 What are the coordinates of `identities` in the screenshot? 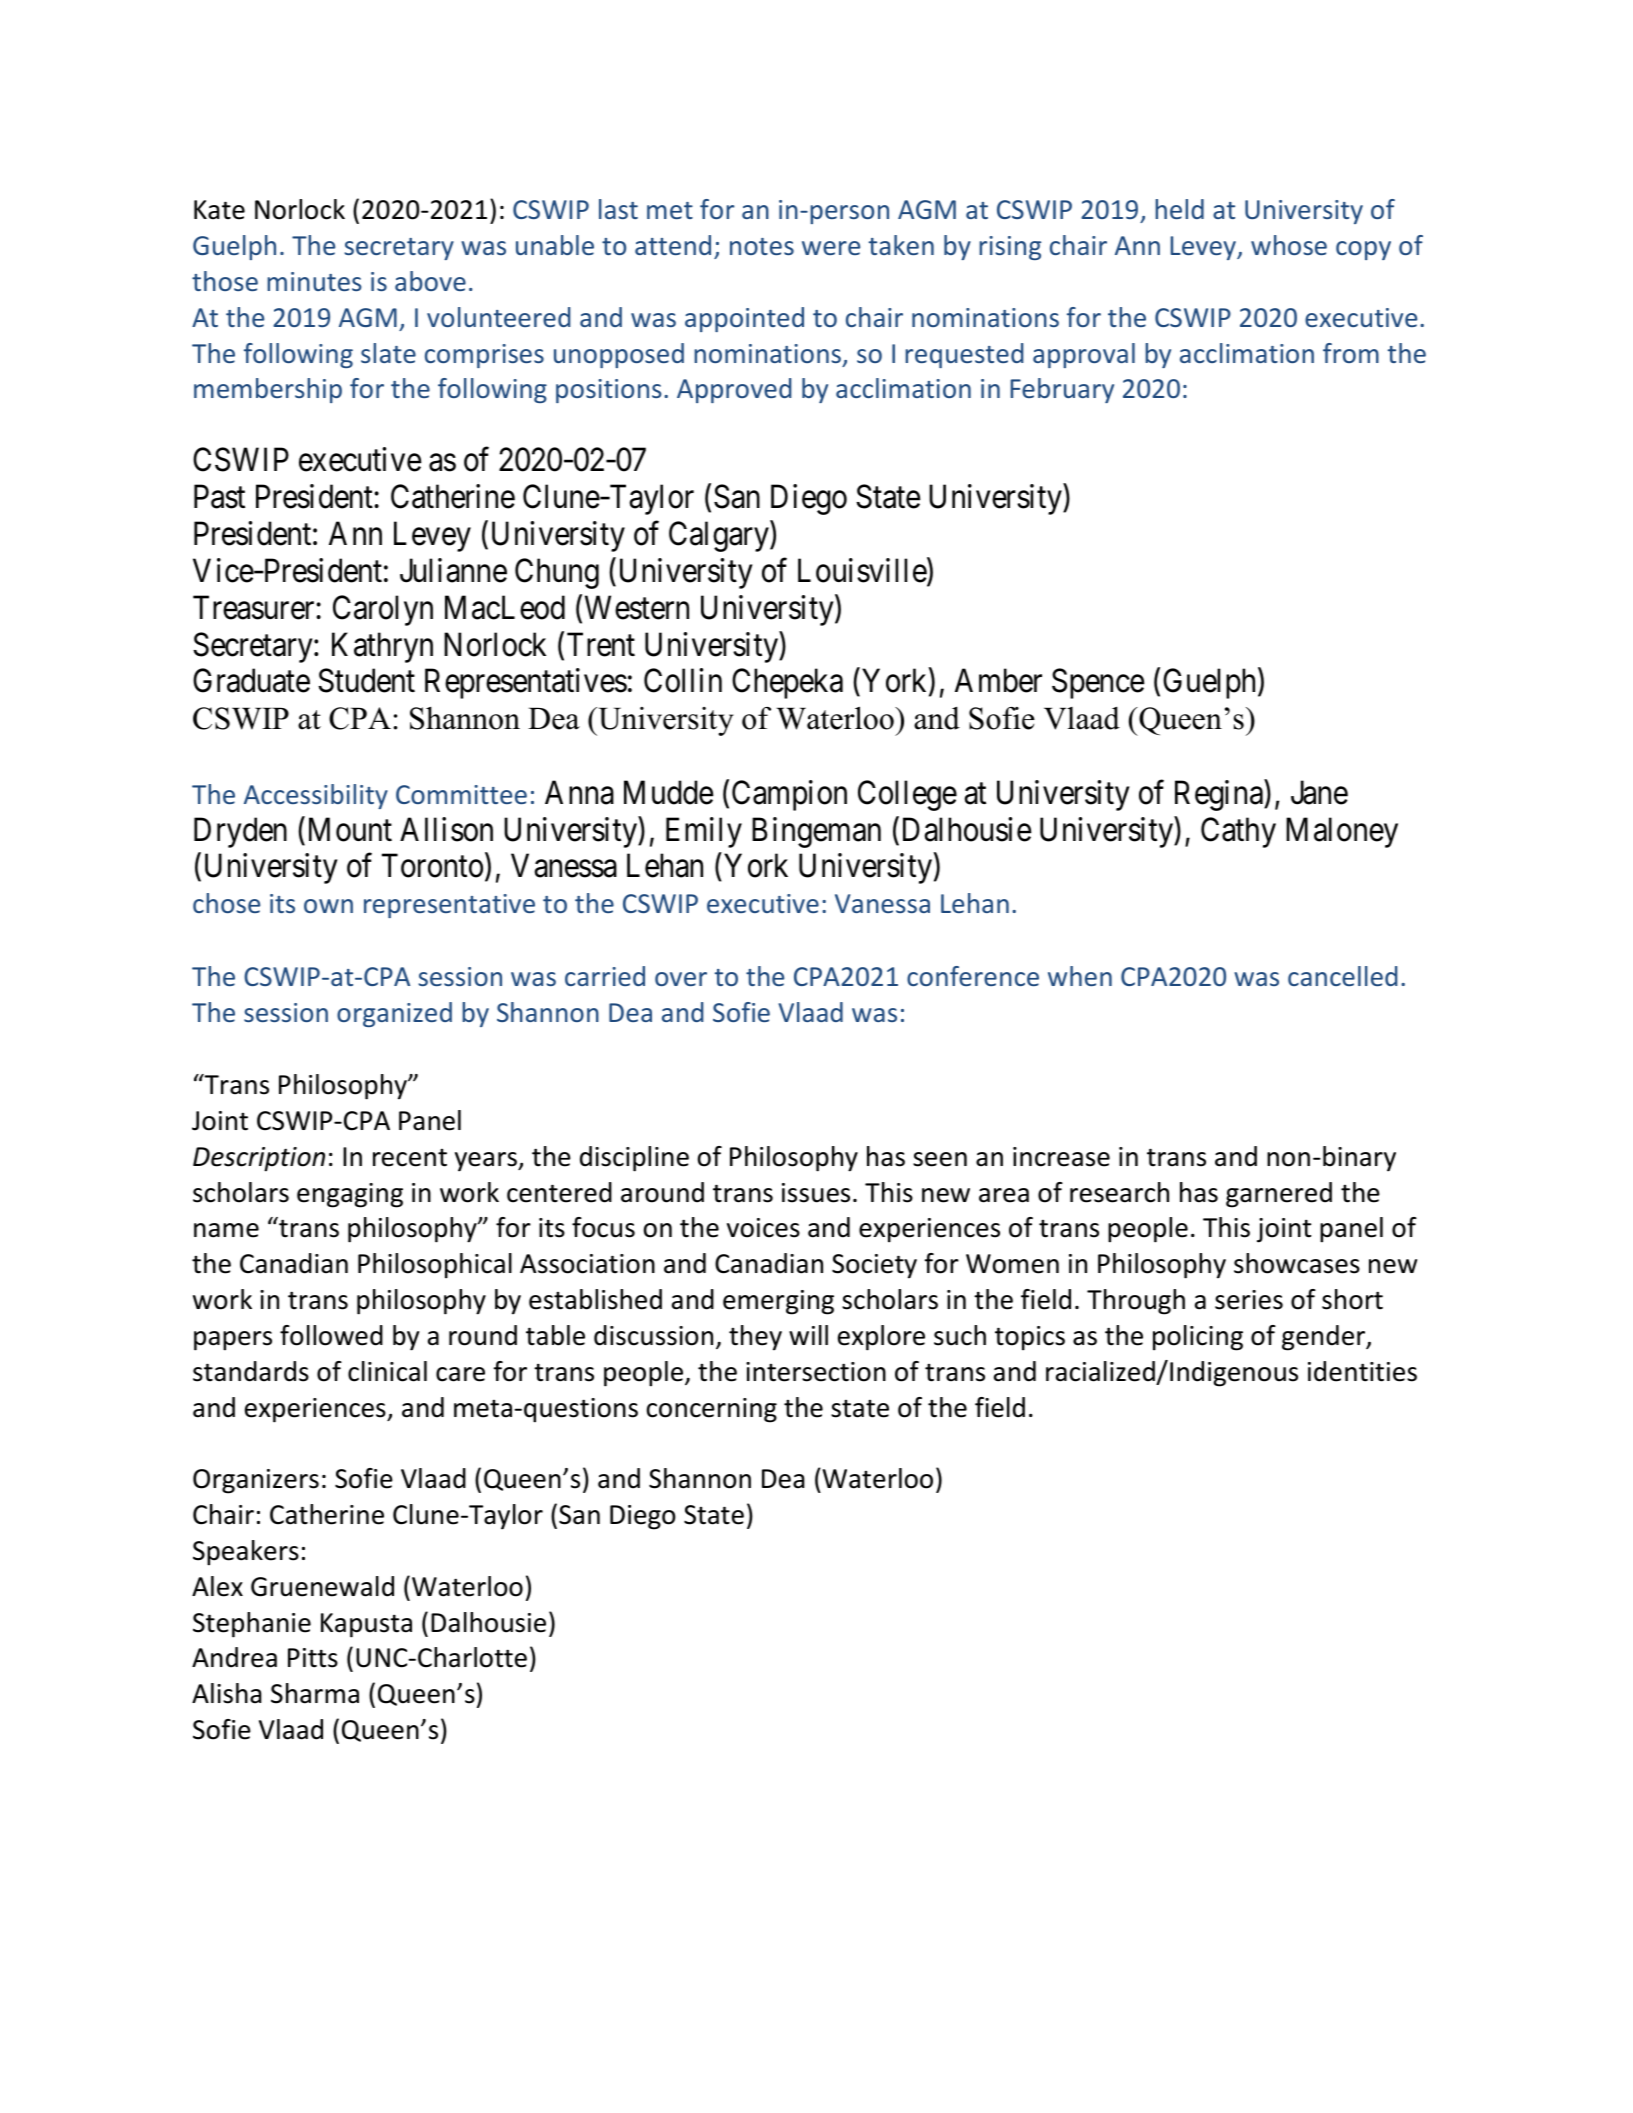 It's located at (1362, 1371).
